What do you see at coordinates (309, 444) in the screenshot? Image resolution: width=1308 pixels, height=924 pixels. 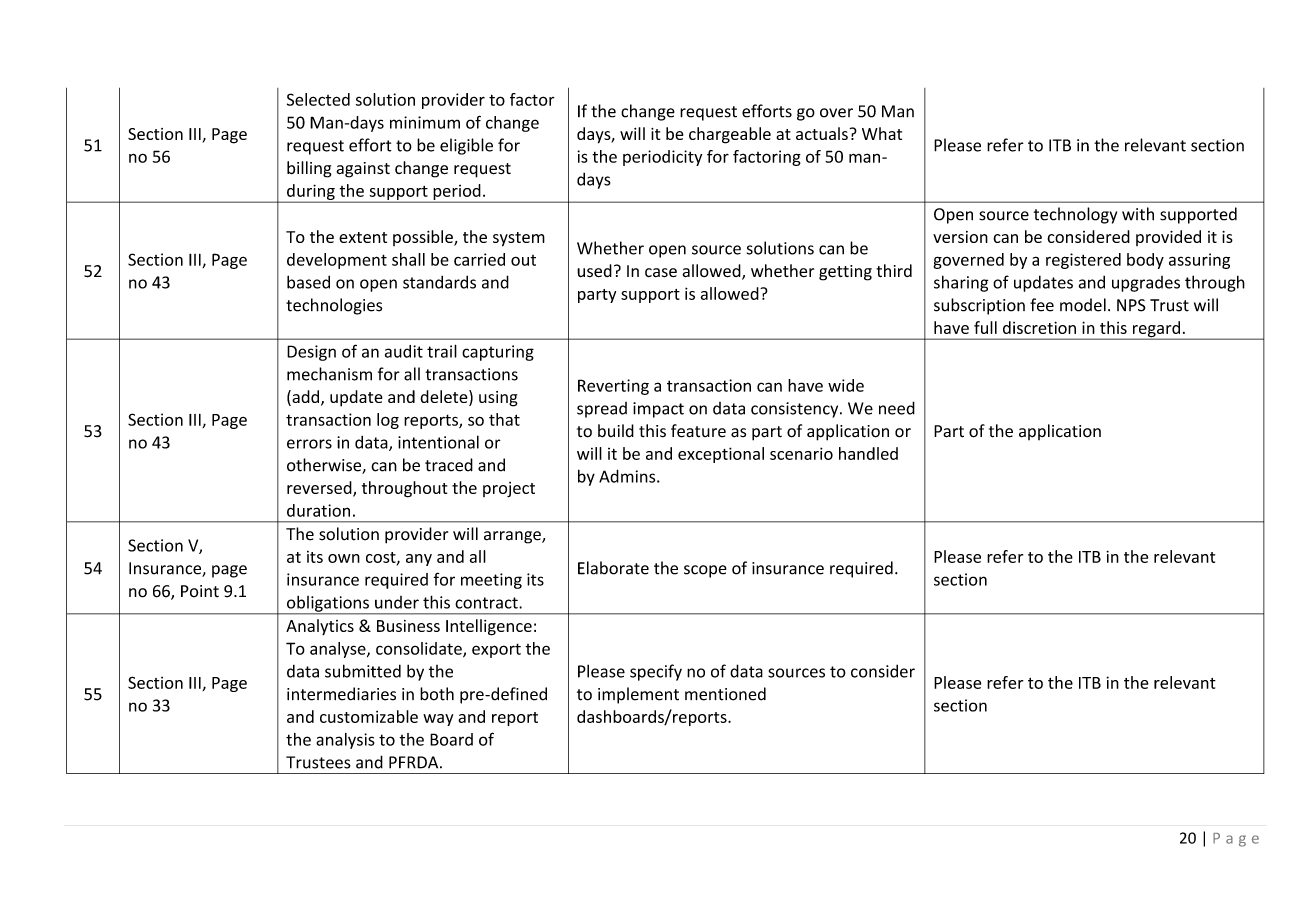 I see `errors` at bounding box center [309, 444].
